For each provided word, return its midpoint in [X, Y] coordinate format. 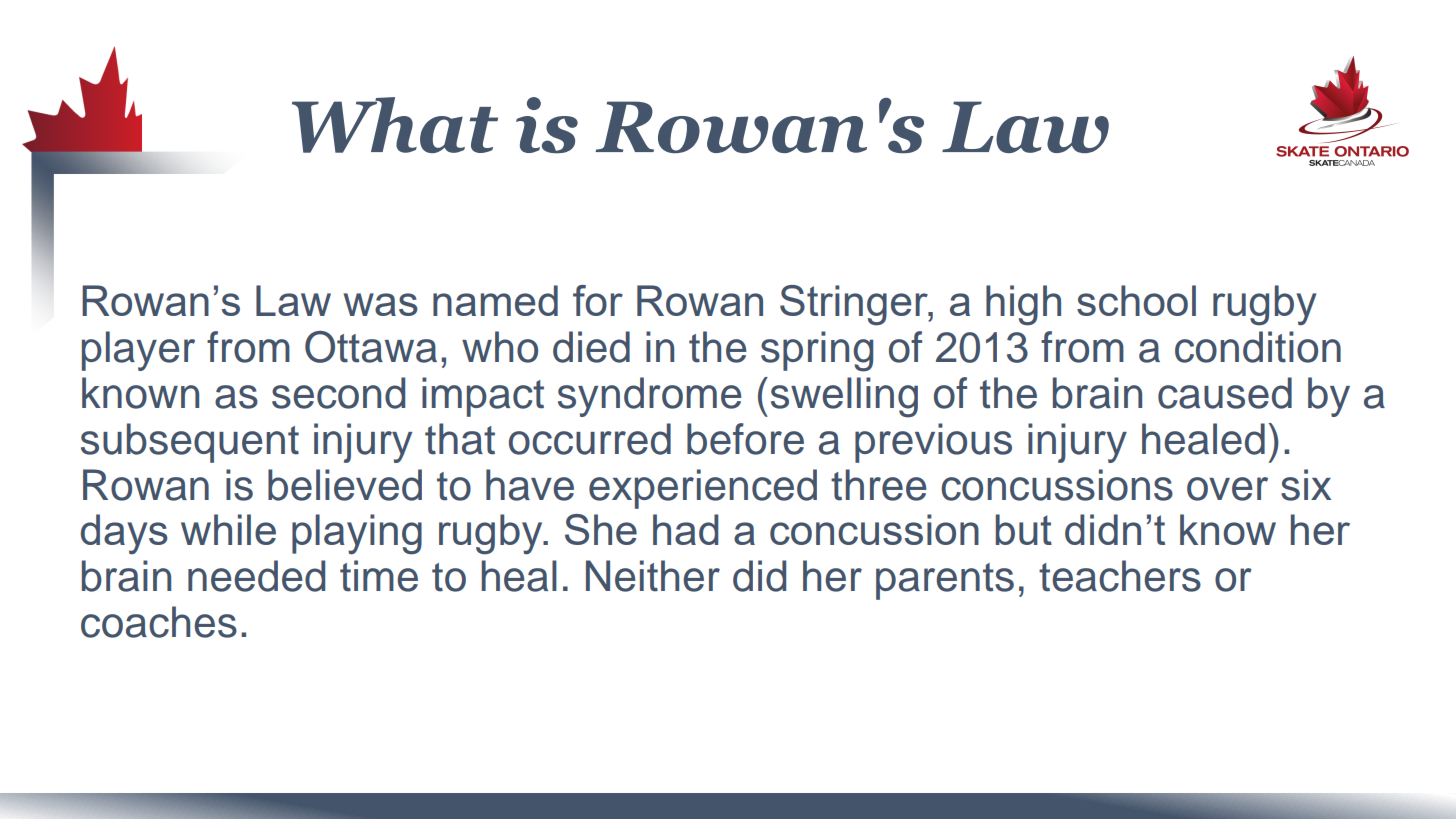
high [1023, 305]
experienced [703, 489]
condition [1258, 347]
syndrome [650, 397]
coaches [159, 622]
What [395, 125]
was [381, 304]
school [1136, 300]
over [1227, 489]
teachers [1120, 576]
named [495, 300]
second [338, 393]
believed [345, 485]
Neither [653, 576]
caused [1225, 393]
